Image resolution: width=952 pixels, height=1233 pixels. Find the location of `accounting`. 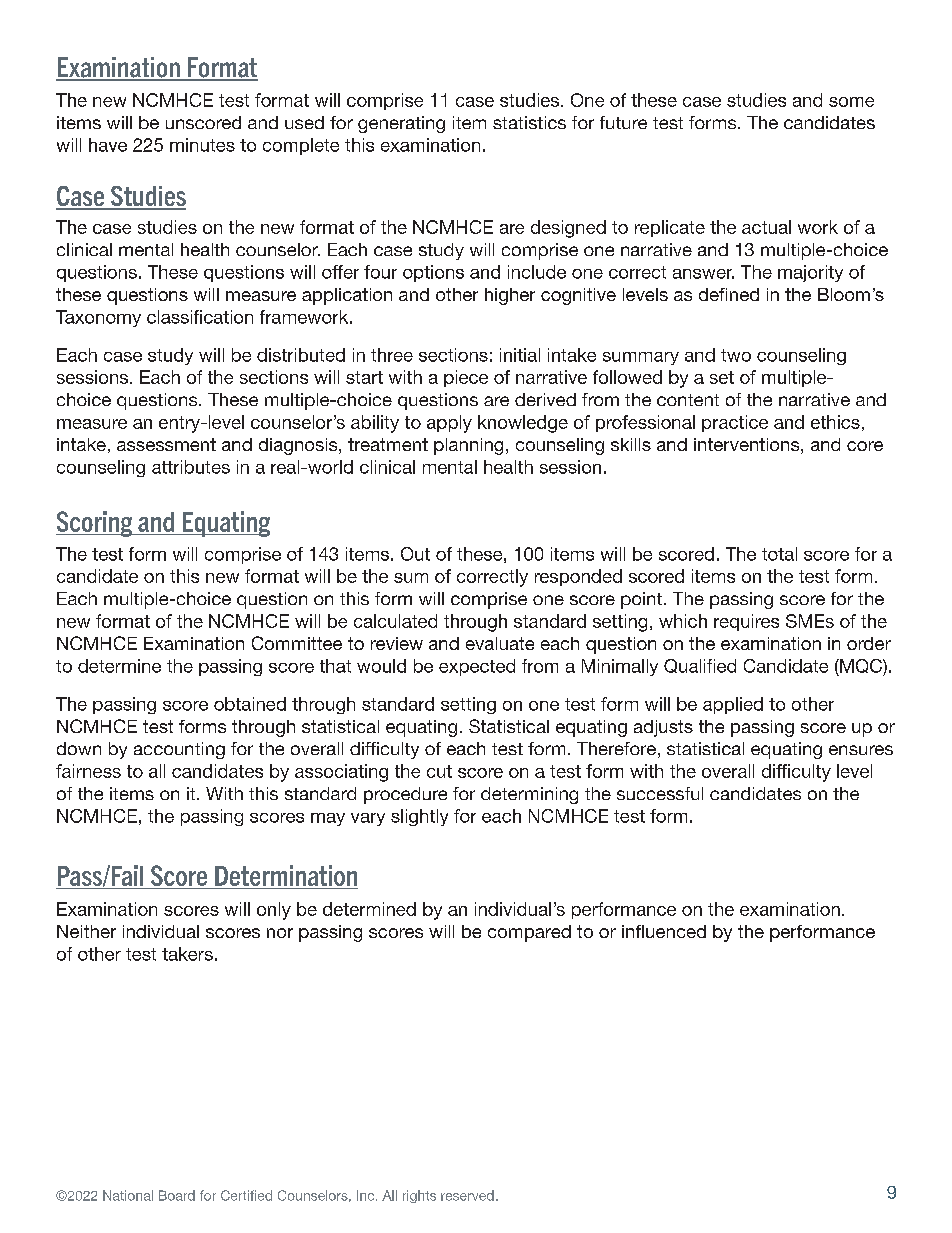

accounting is located at coordinates (179, 750).
